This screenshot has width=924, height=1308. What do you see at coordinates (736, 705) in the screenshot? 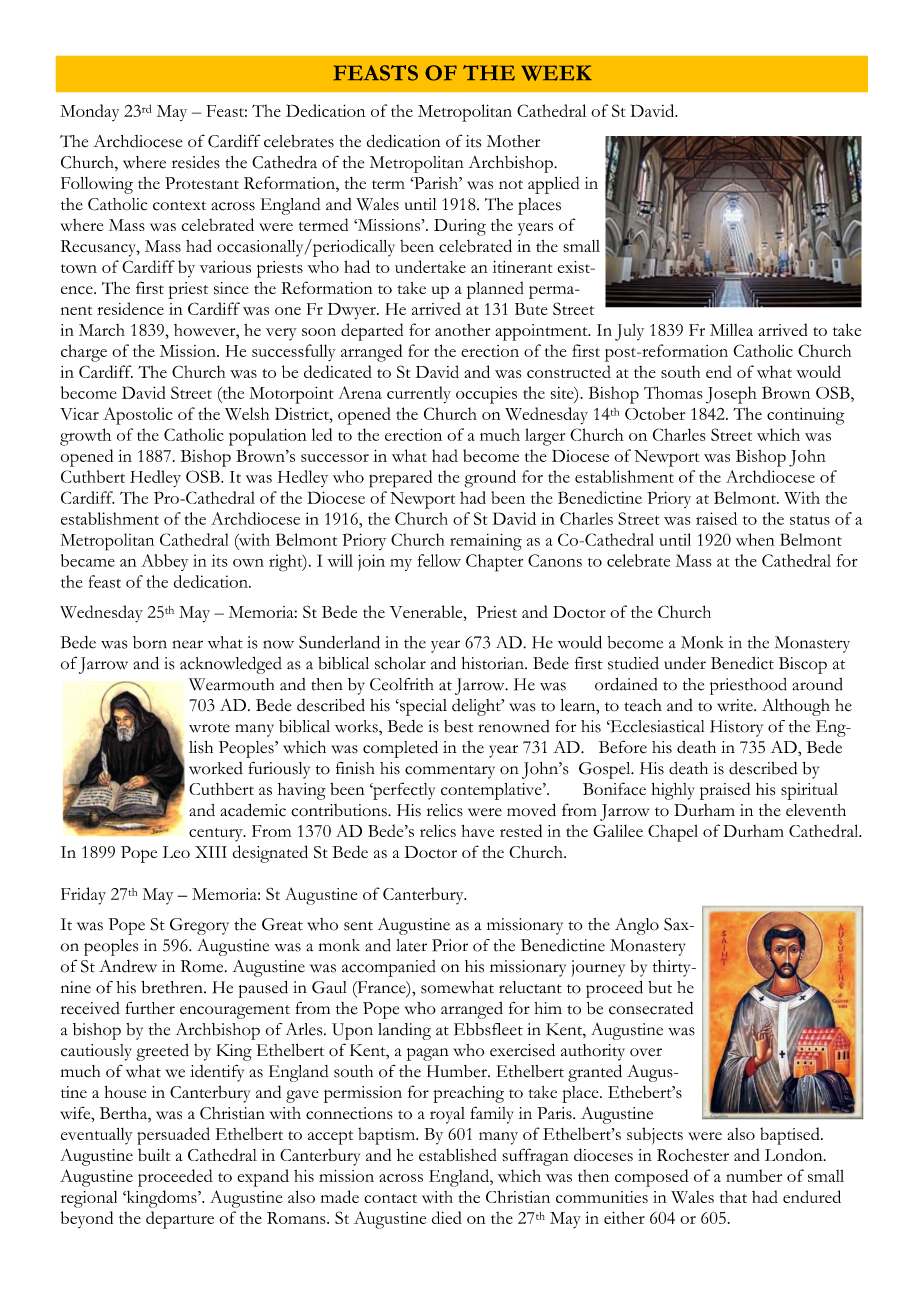
I see `write` at bounding box center [736, 705].
